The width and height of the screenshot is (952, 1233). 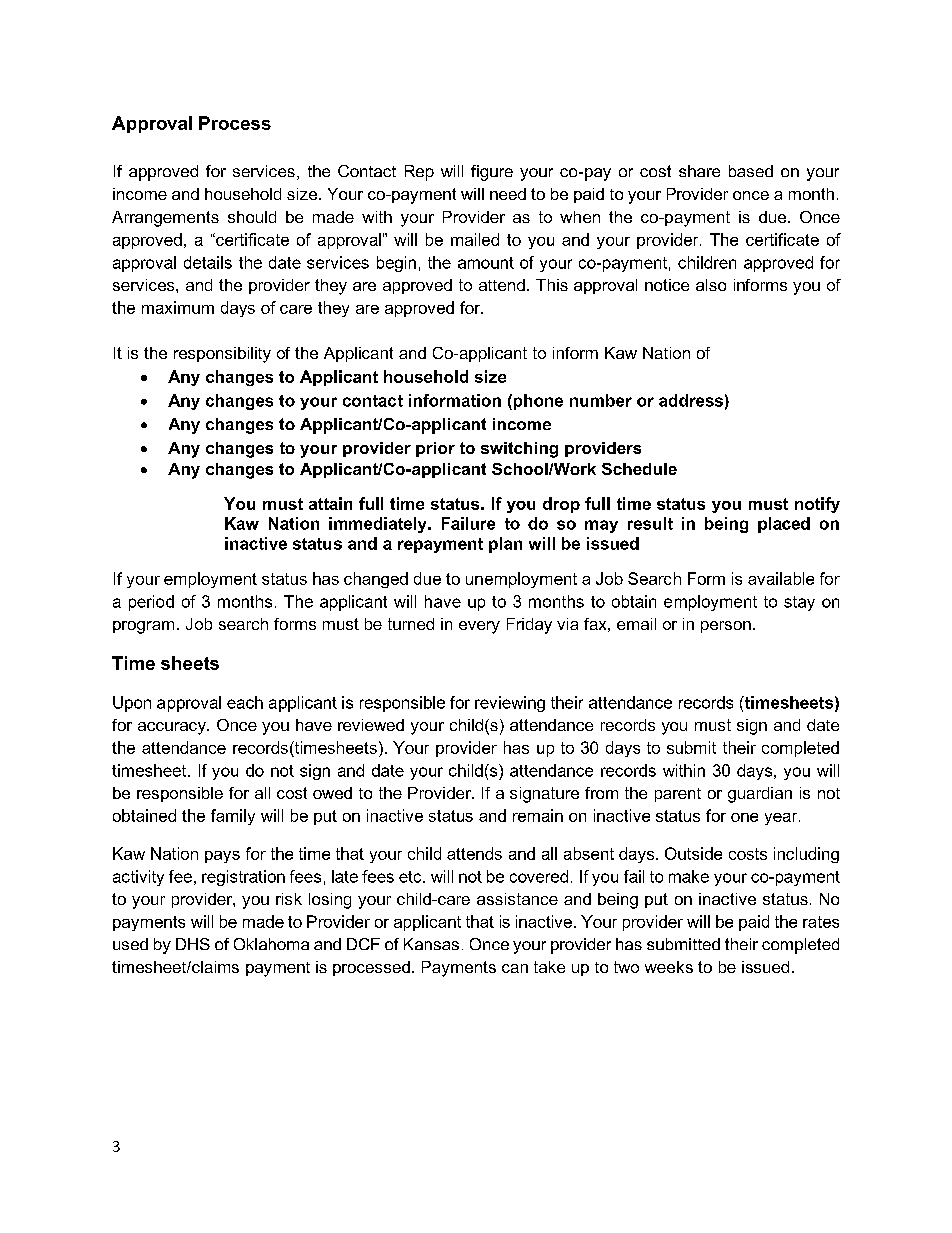 What do you see at coordinates (691, 400) in the screenshot?
I see `address` at bounding box center [691, 400].
